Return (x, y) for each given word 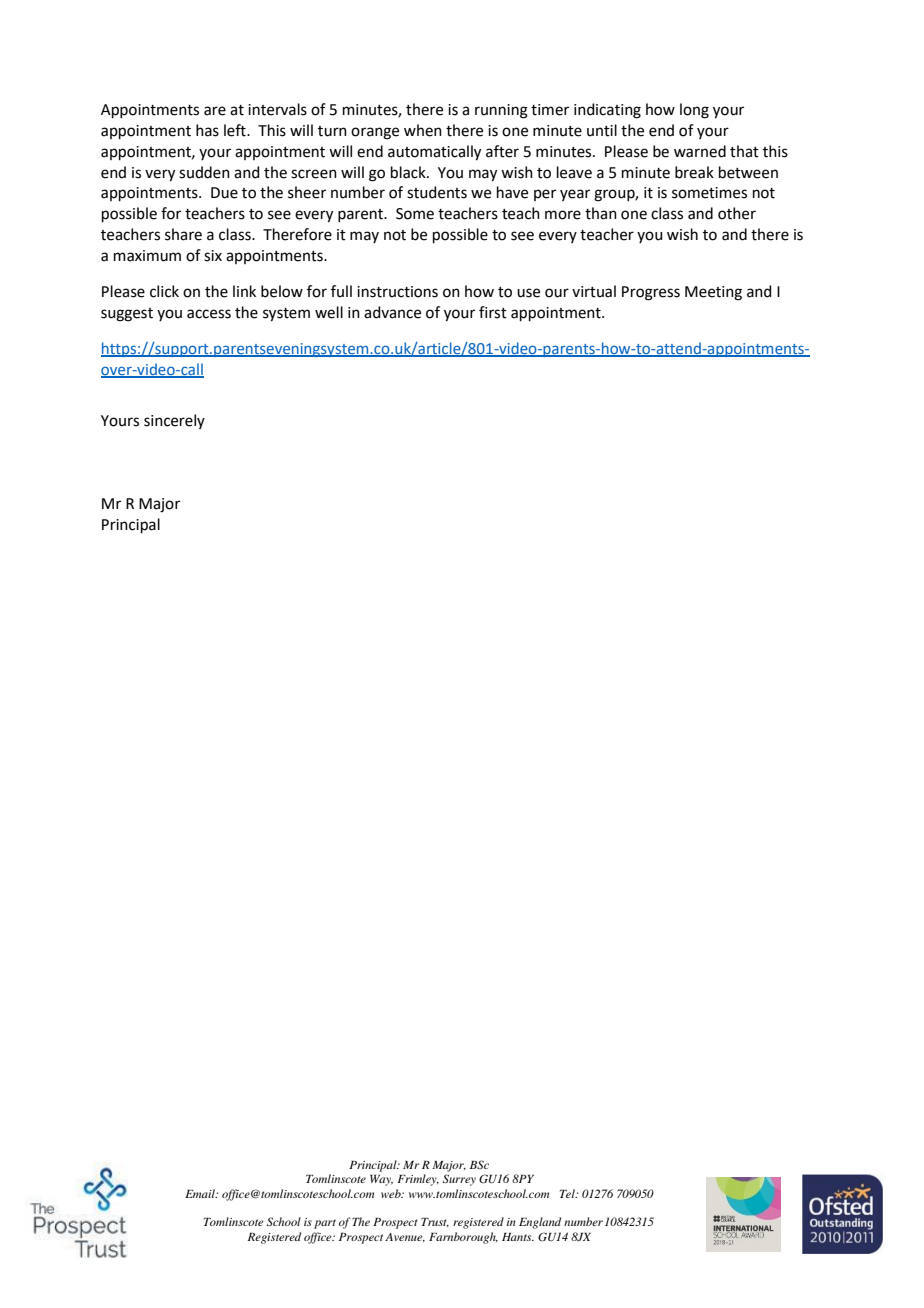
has (207, 130)
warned (700, 151)
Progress (651, 293)
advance (392, 312)
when (423, 130)
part (325, 1224)
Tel (568, 1193)
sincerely (174, 421)
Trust (435, 1222)
